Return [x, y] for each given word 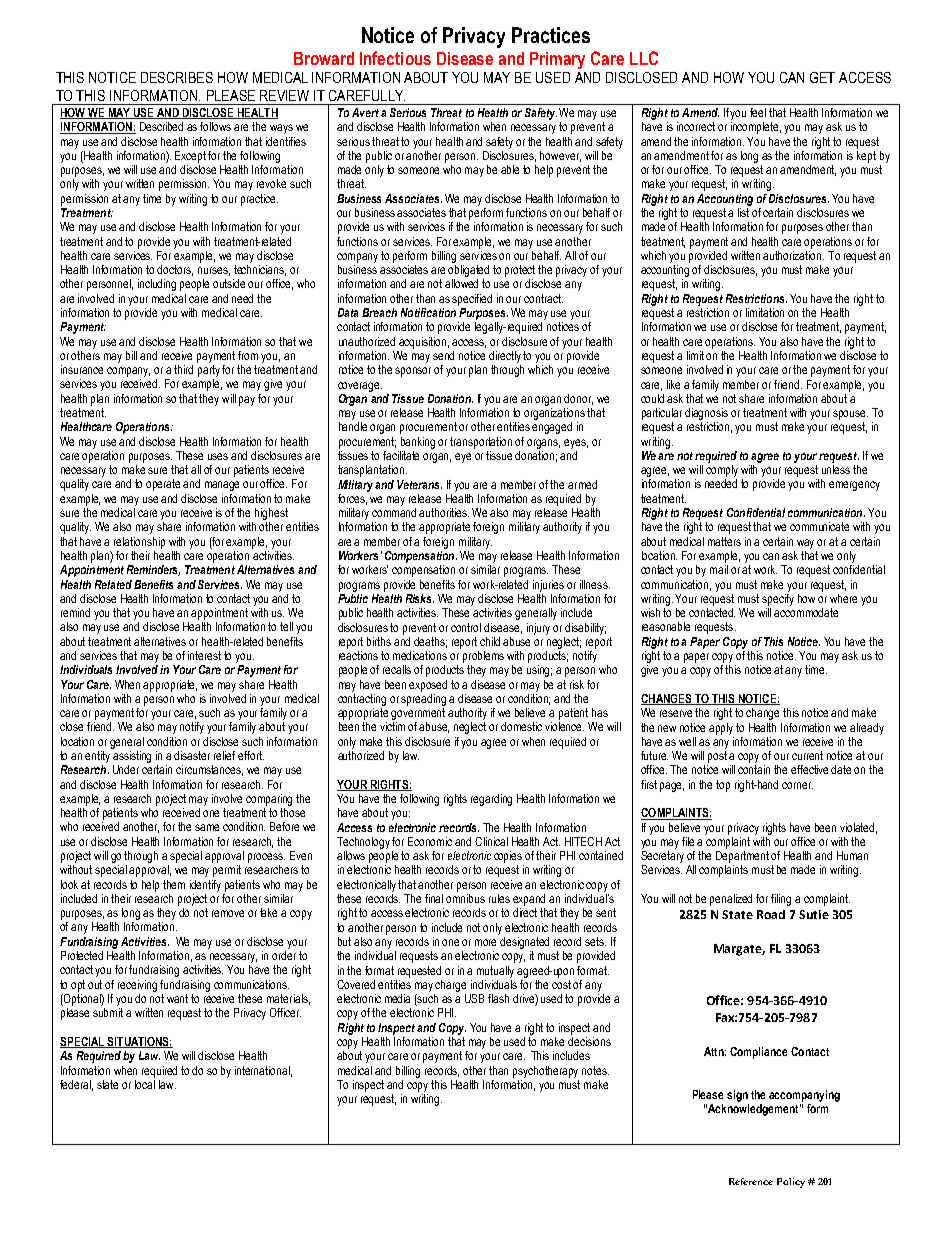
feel [758, 112]
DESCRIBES [177, 77]
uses [218, 456]
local [145, 1083]
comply [722, 471]
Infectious [395, 58]
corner [797, 785]
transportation [481, 443]
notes [595, 1070]
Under [126, 769]
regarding [491, 800]
